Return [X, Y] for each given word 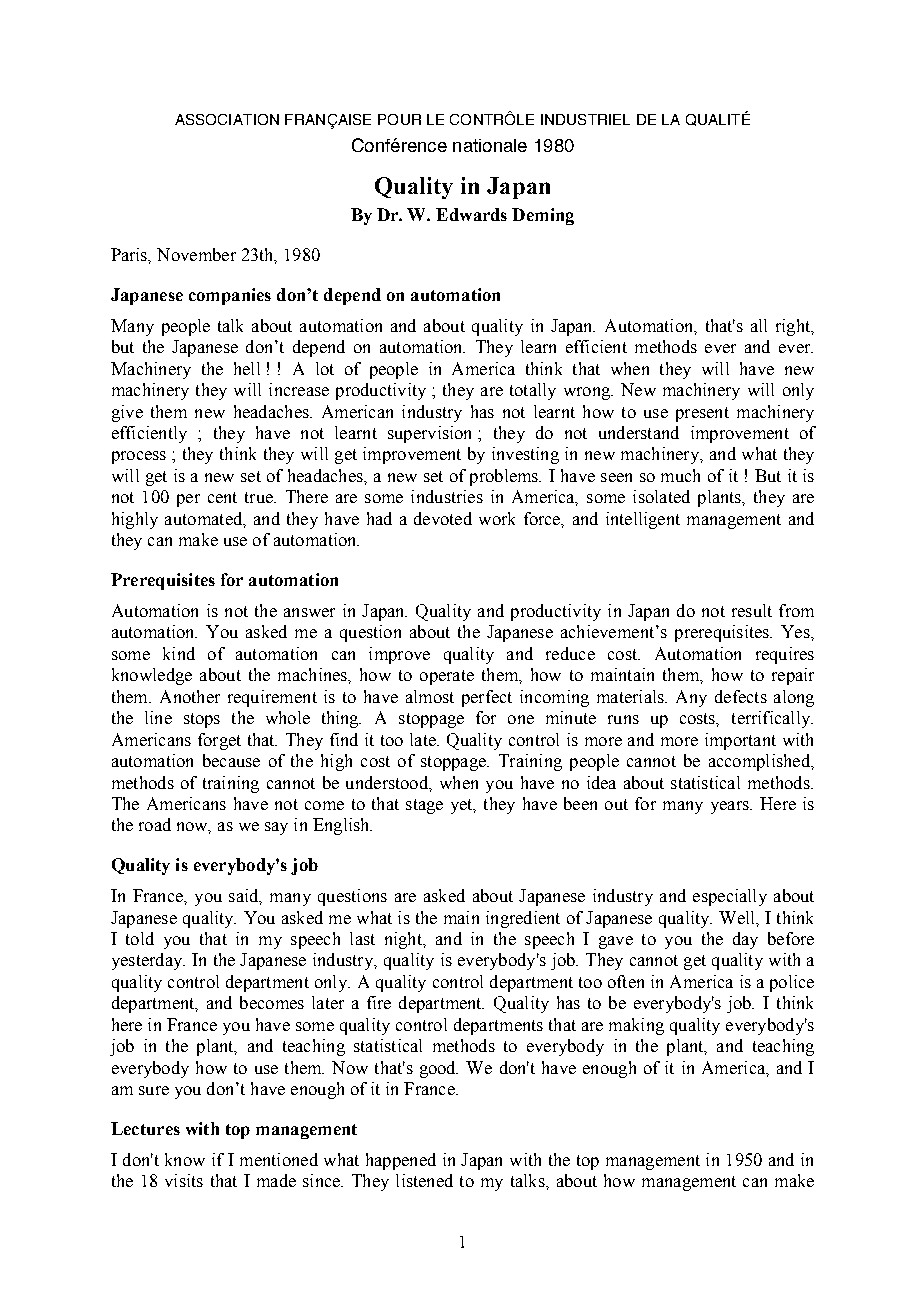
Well [738, 917]
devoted [443, 518]
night [404, 940]
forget [219, 741]
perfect [487, 698]
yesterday [148, 961]
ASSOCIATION [227, 119]
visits [184, 1180]
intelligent [643, 520]
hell [247, 368]
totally [533, 391]
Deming [543, 216]
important [740, 741]
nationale [490, 145]
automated [205, 519]
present [702, 414]
